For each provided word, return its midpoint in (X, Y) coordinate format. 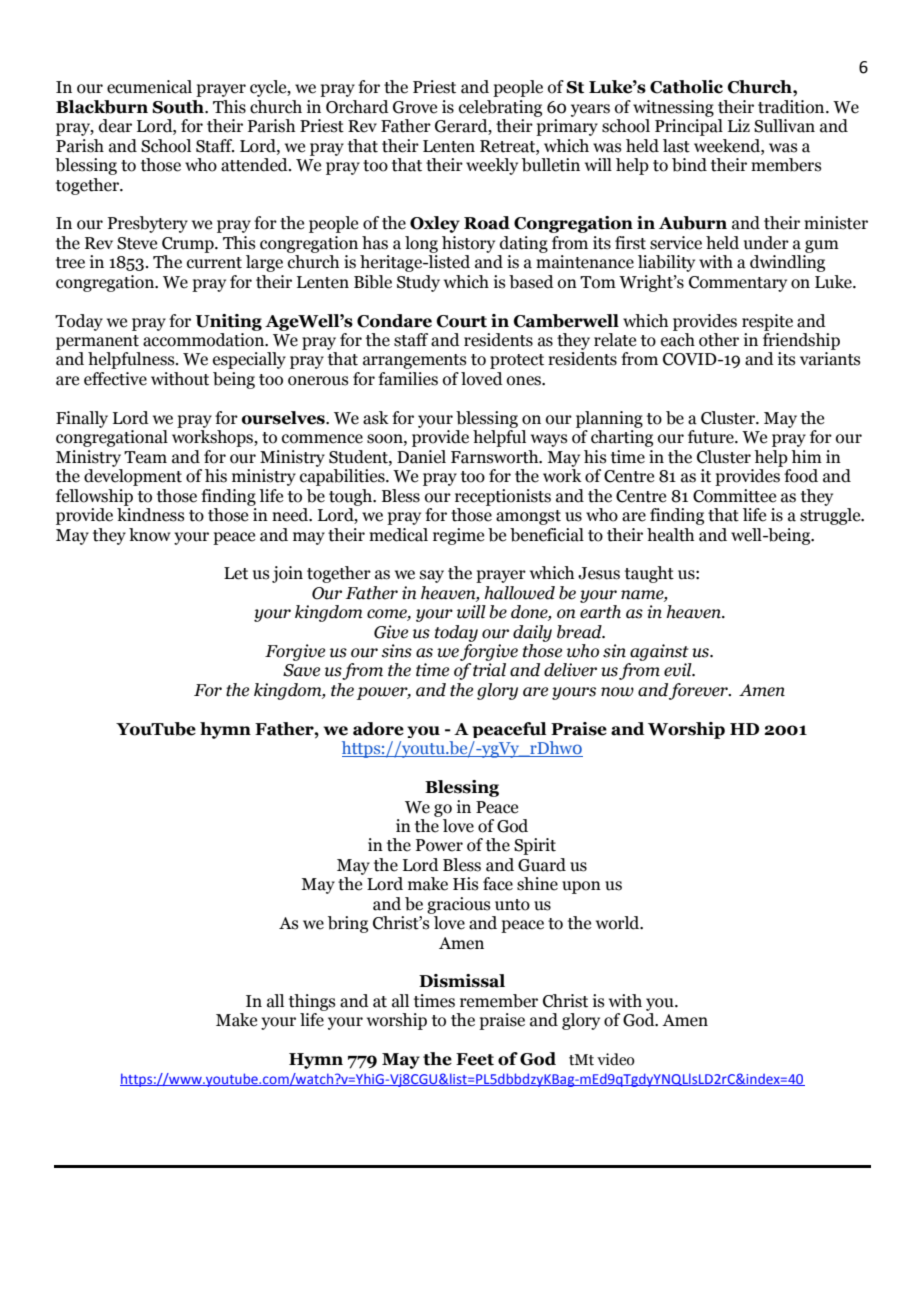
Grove (415, 107)
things (312, 1002)
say (432, 576)
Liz (739, 125)
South (179, 107)
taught (649, 574)
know (150, 535)
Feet (475, 1059)
